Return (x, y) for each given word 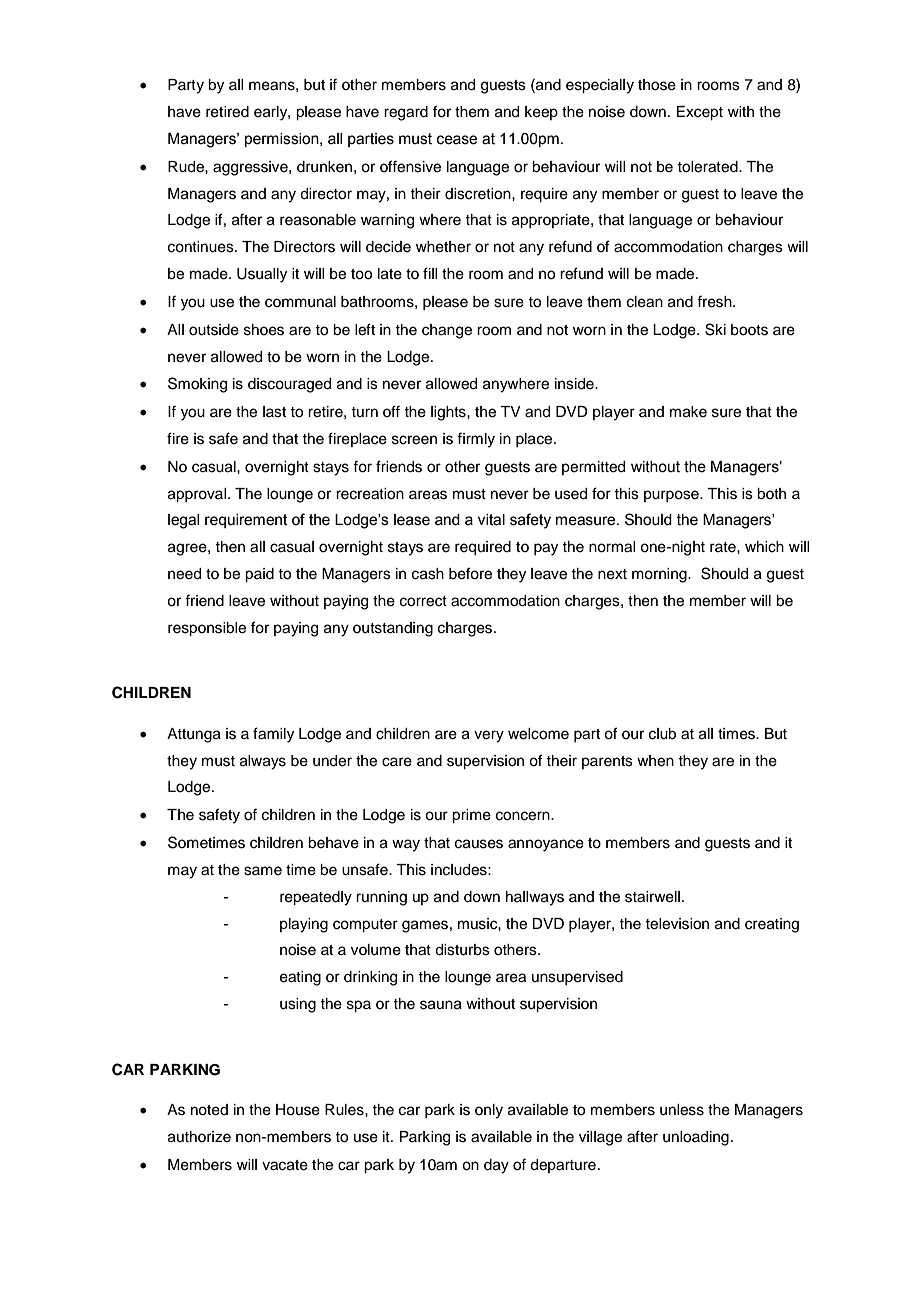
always (263, 762)
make (688, 412)
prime (471, 816)
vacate (285, 1165)
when (655, 761)
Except (700, 113)
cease (457, 140)
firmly (476, 440)
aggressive (251, 168)
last (274, 412)
